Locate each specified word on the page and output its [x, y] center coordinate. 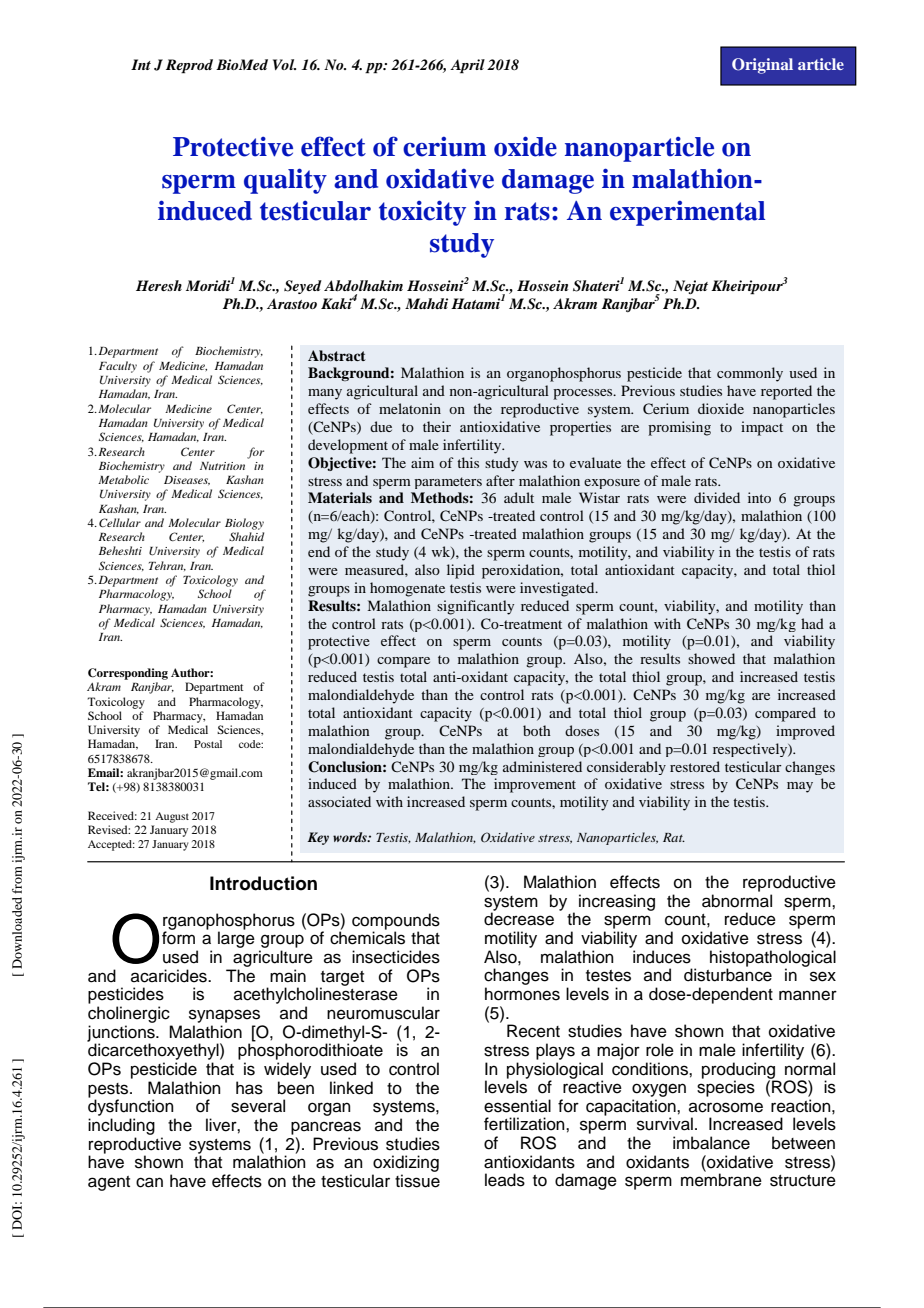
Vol [284, 64]
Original [762, 66]
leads [505, 1180]
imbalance [711, 1143]
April [467, 66]
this [468, 462]
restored [695, 766]
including [121, 1126]
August [172, 817]
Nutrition [222, 466]
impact [762, 428]
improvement [535, 785]
